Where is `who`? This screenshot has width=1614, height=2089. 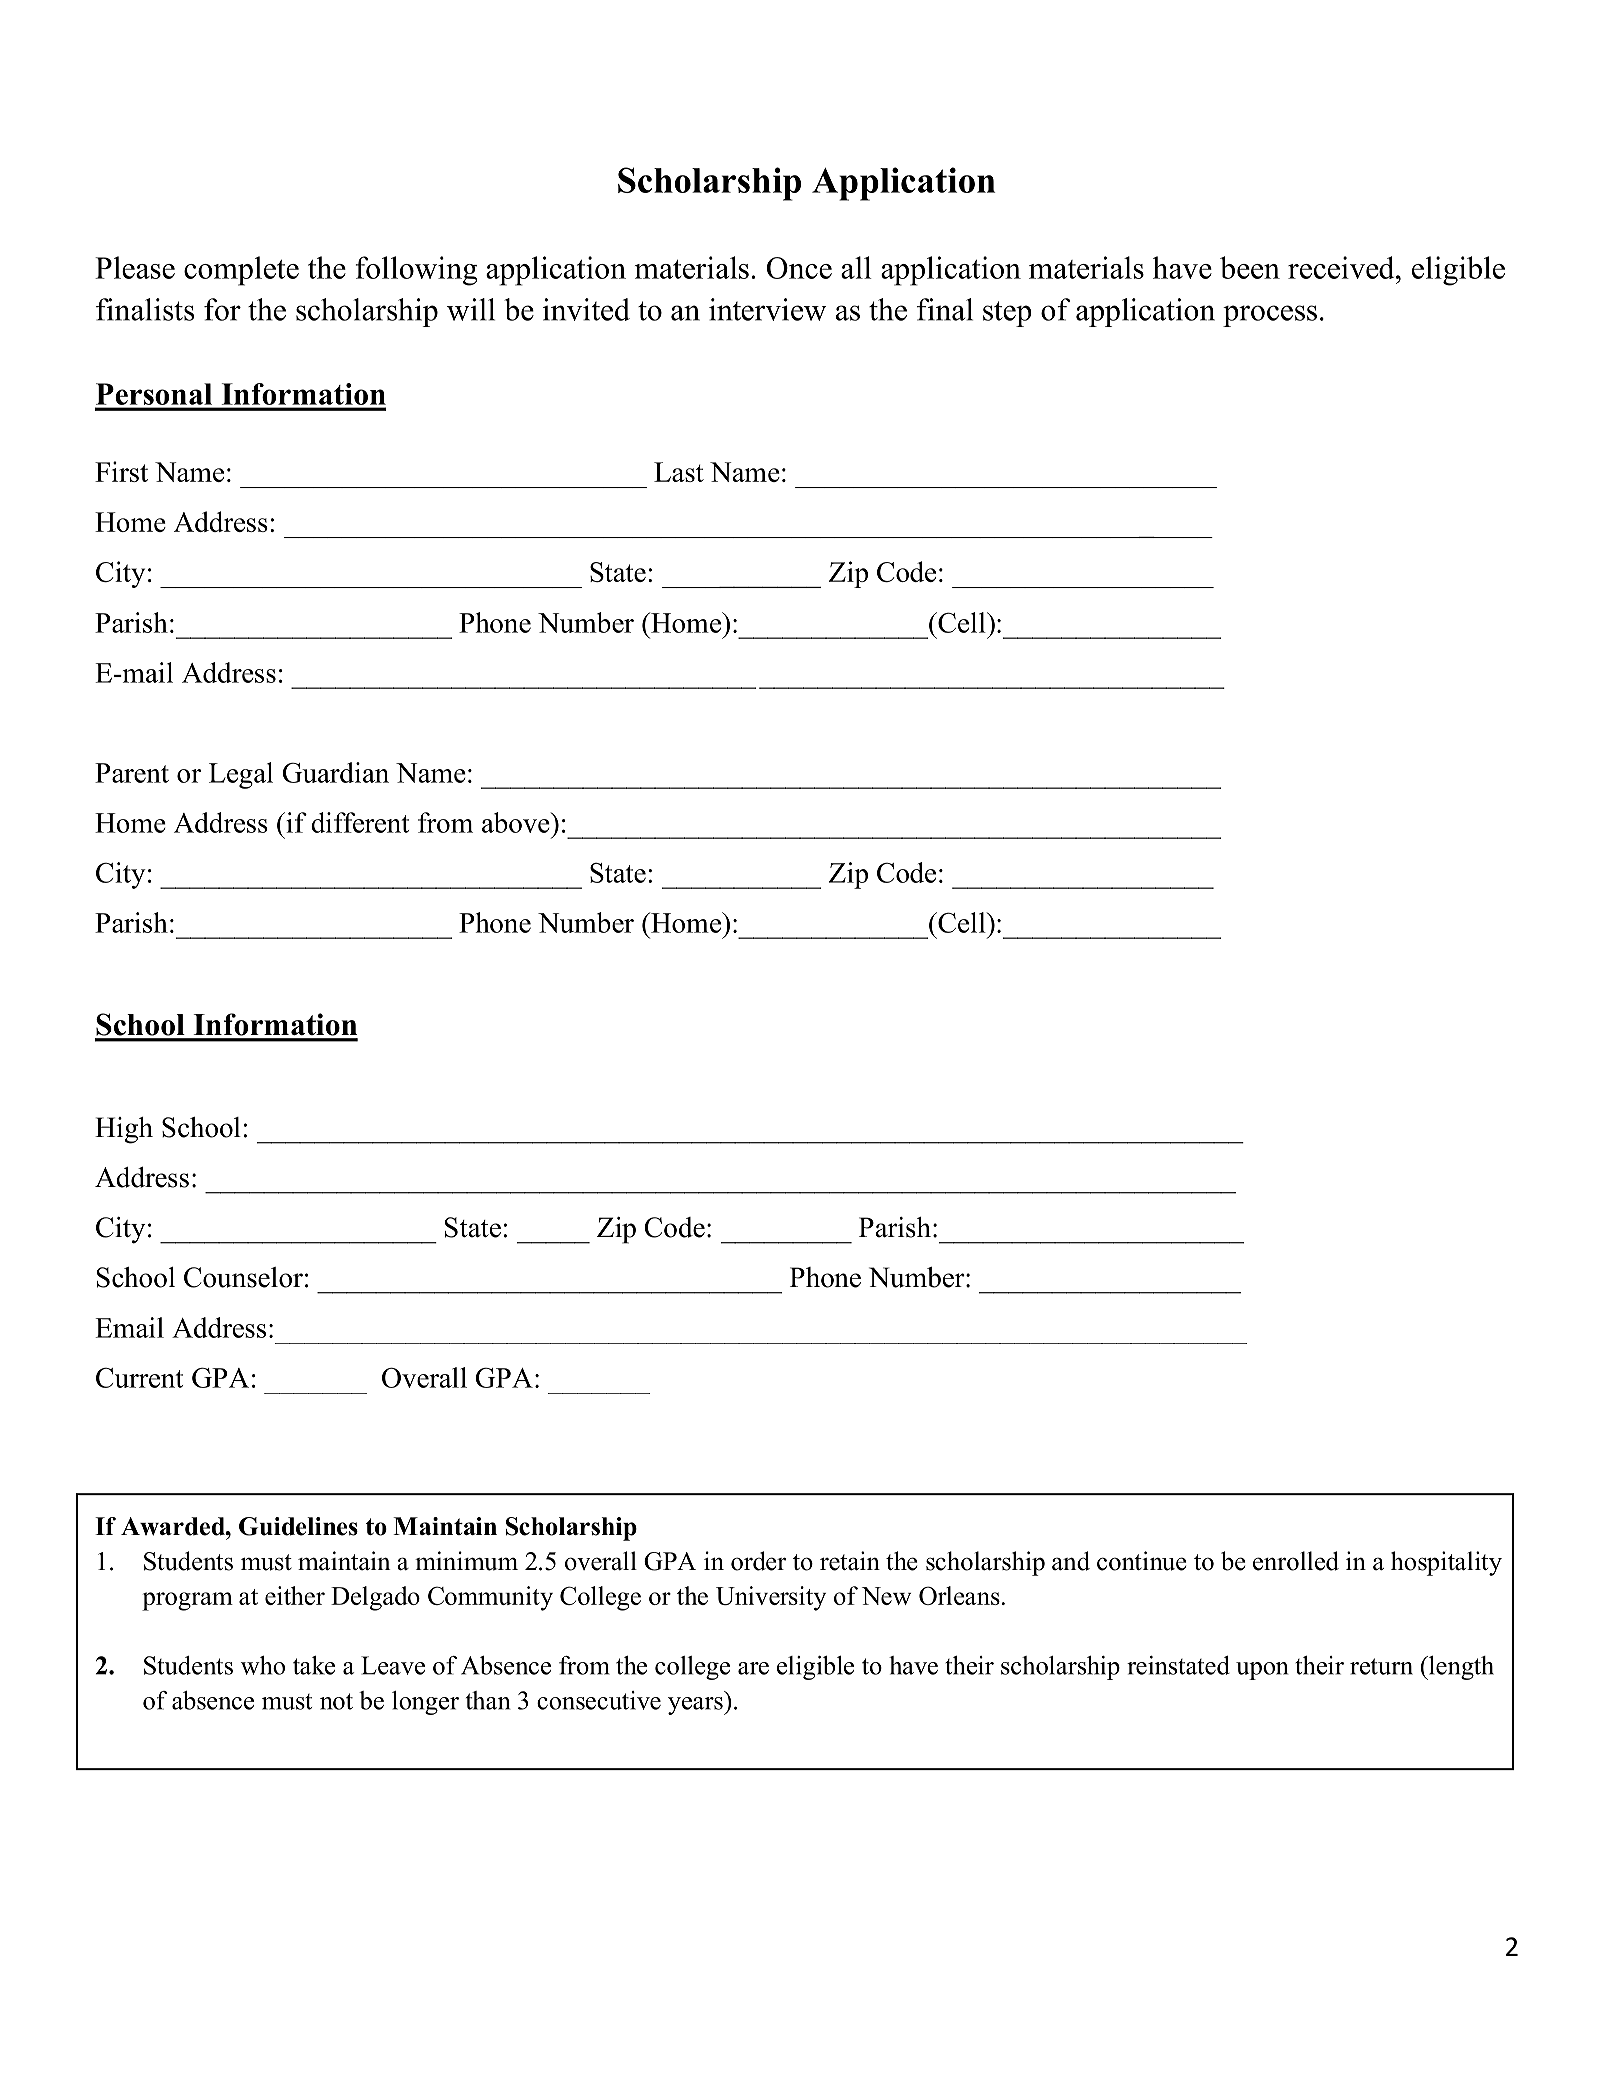
who is located at coordinates (263, 1665).
